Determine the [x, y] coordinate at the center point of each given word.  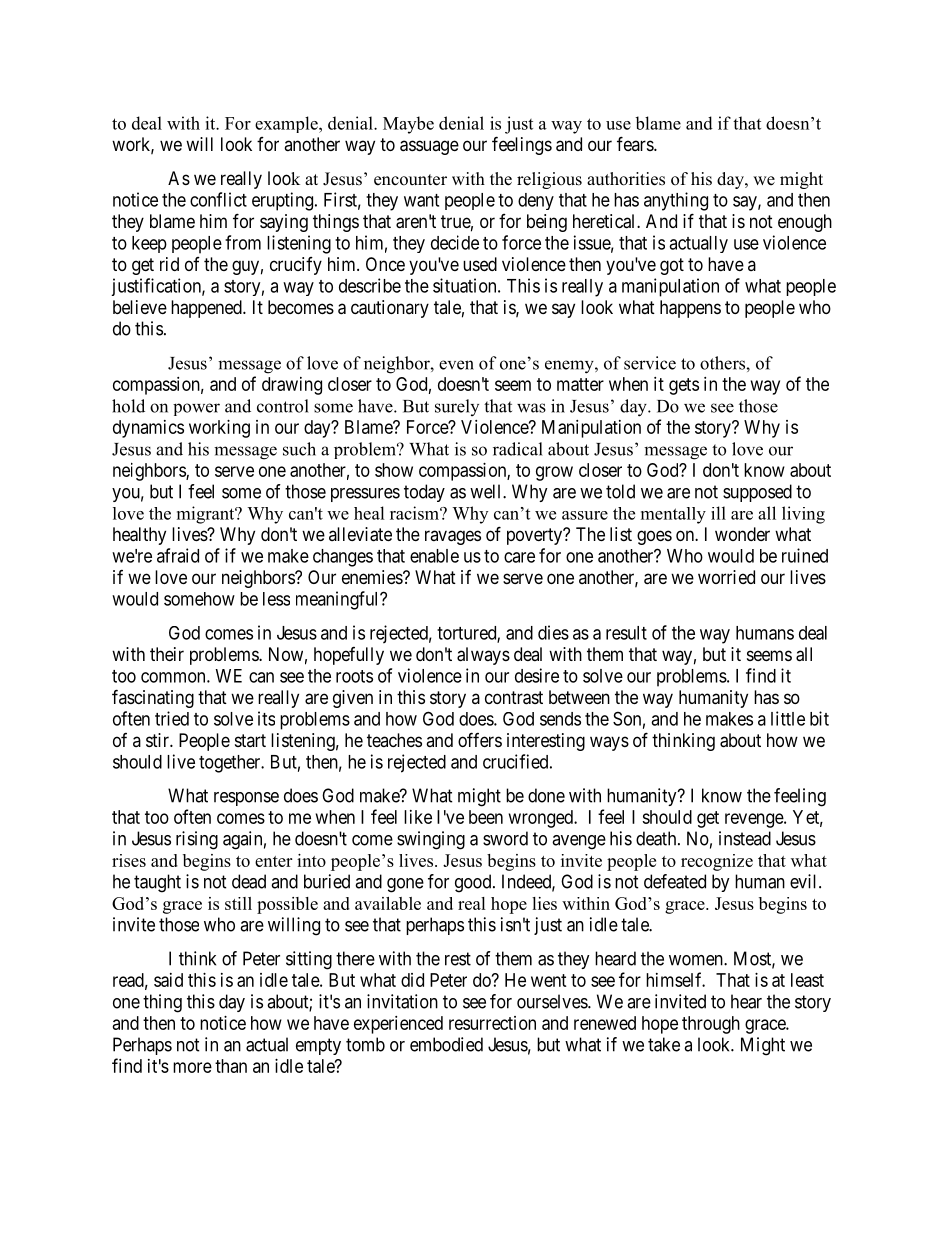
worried [726, 577]
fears [636, 143]
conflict [218, 199]
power [196, 409]
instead [745, 838]
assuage [429, 147]
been [486, 817]
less [276, 599]
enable [434, 556]
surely [457, 407]
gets [684, 386]
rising [197, 840]
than [231, 1066]
